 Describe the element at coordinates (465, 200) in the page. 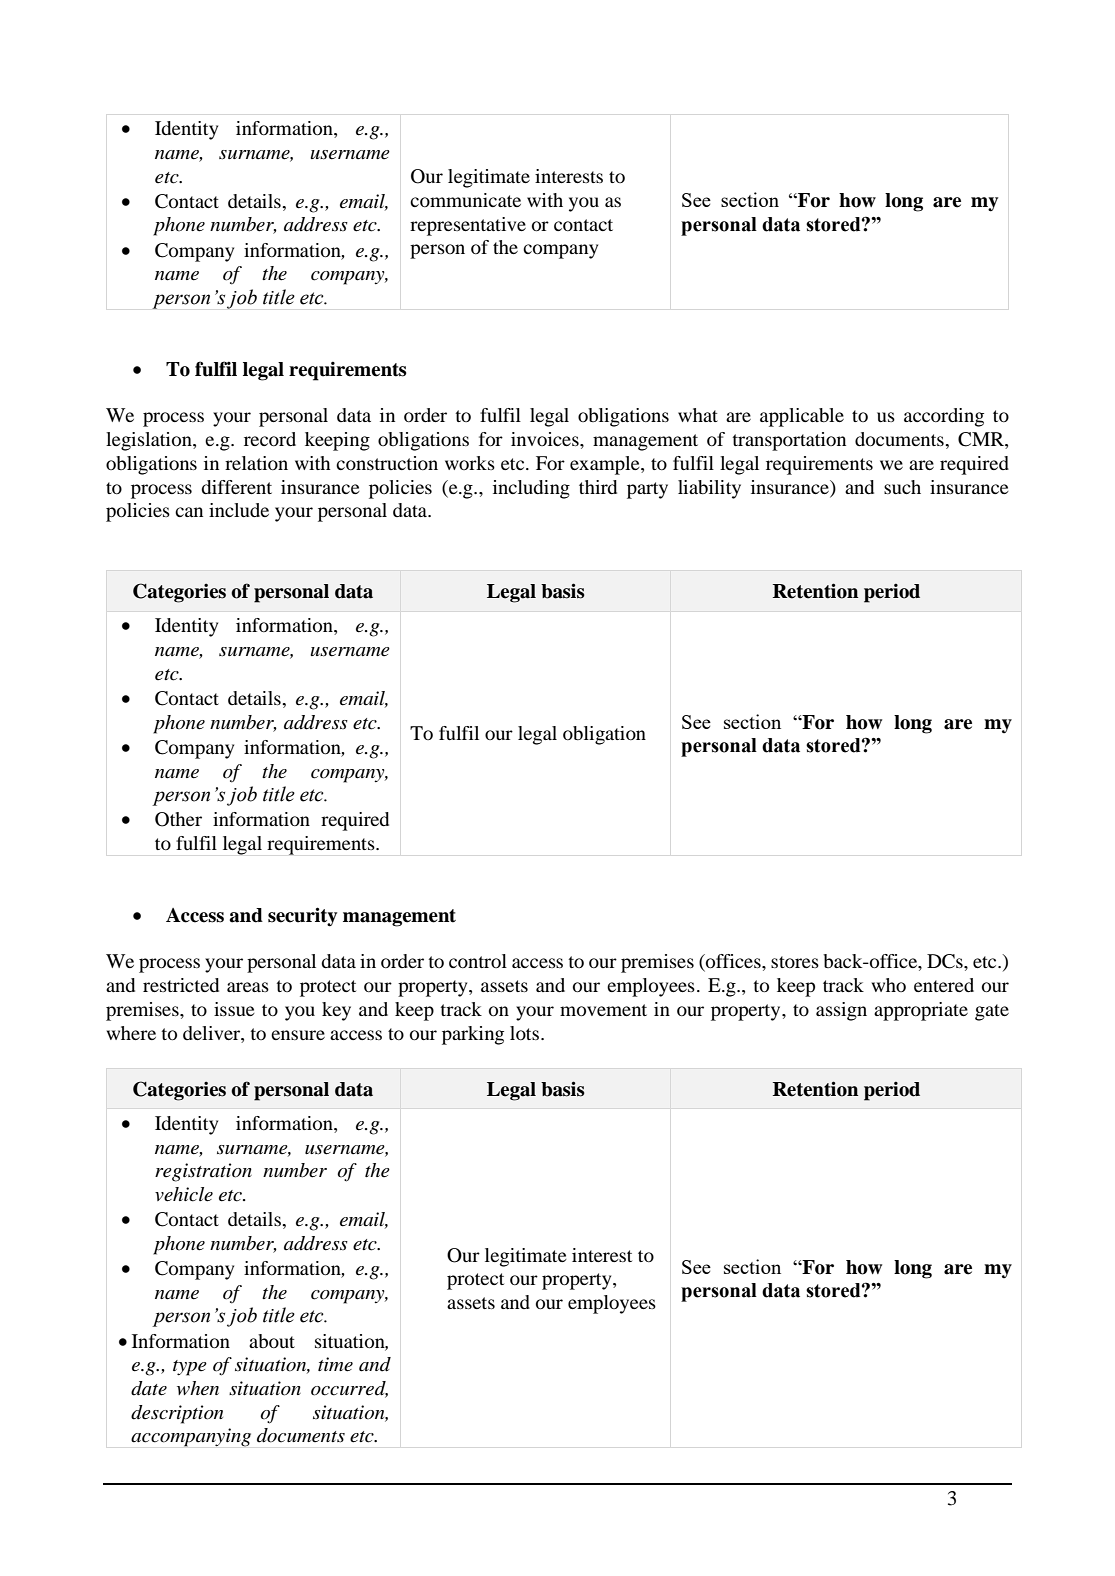

I see `communicate` at that location.
